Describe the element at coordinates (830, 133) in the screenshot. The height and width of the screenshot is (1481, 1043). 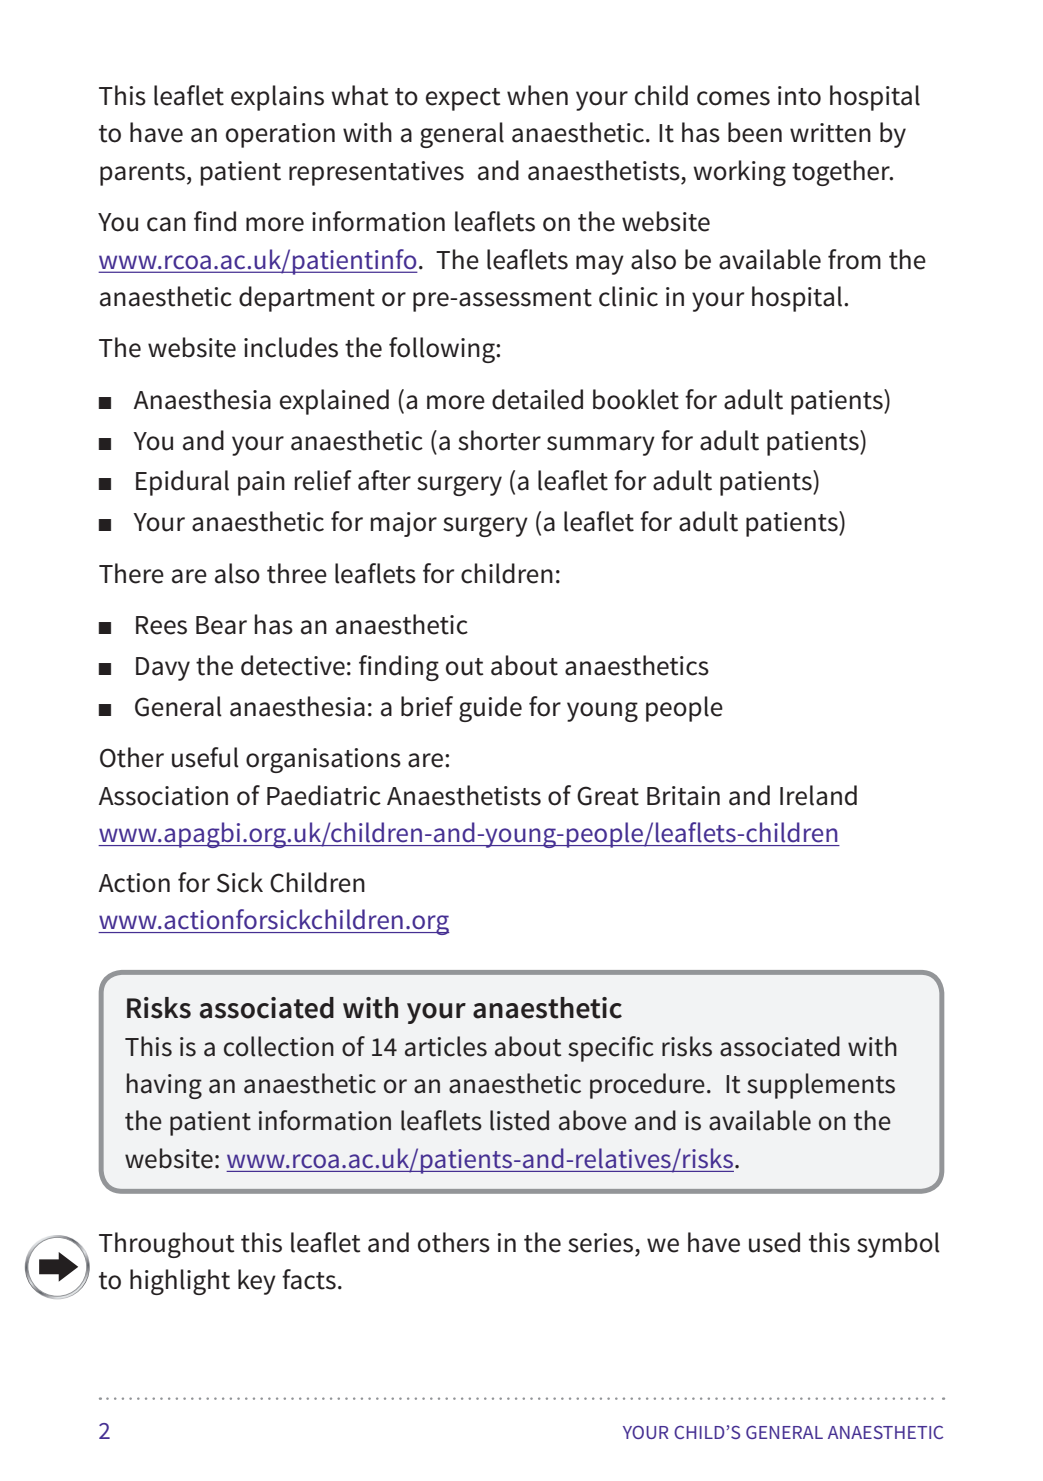
I see `written` at that location.
